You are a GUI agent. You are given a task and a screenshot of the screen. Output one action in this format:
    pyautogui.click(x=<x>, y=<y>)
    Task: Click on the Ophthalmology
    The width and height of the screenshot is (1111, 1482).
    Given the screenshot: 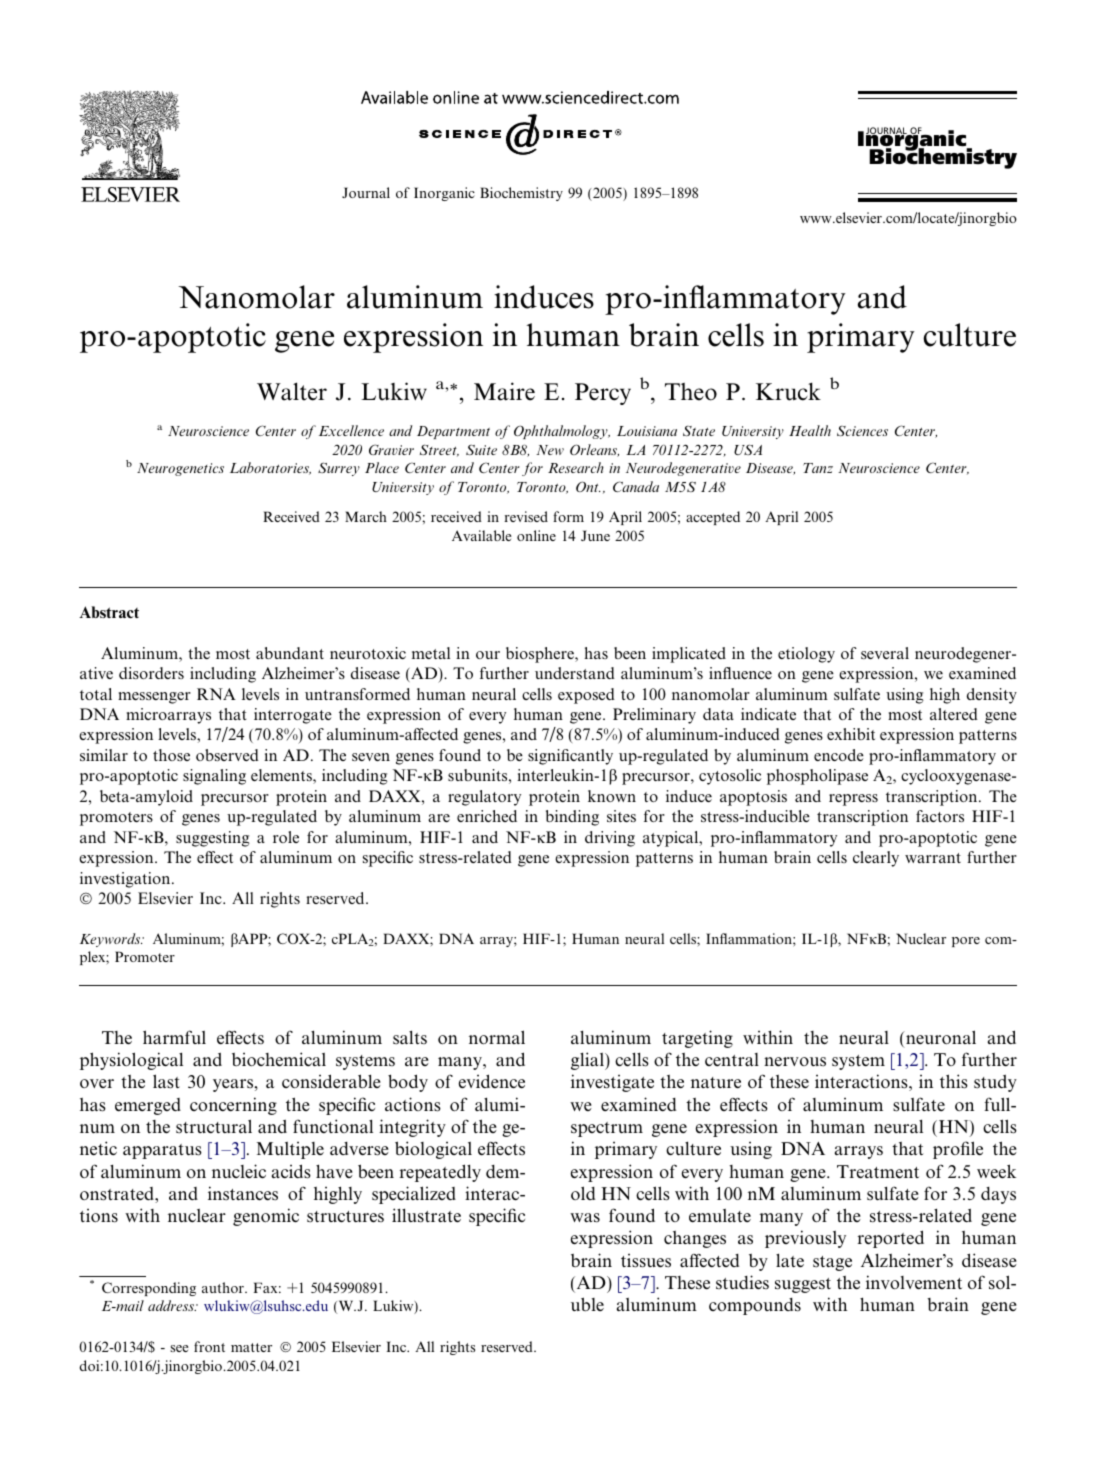 What is the action you would take?
    pyautogui.click(x=562, y=432)
